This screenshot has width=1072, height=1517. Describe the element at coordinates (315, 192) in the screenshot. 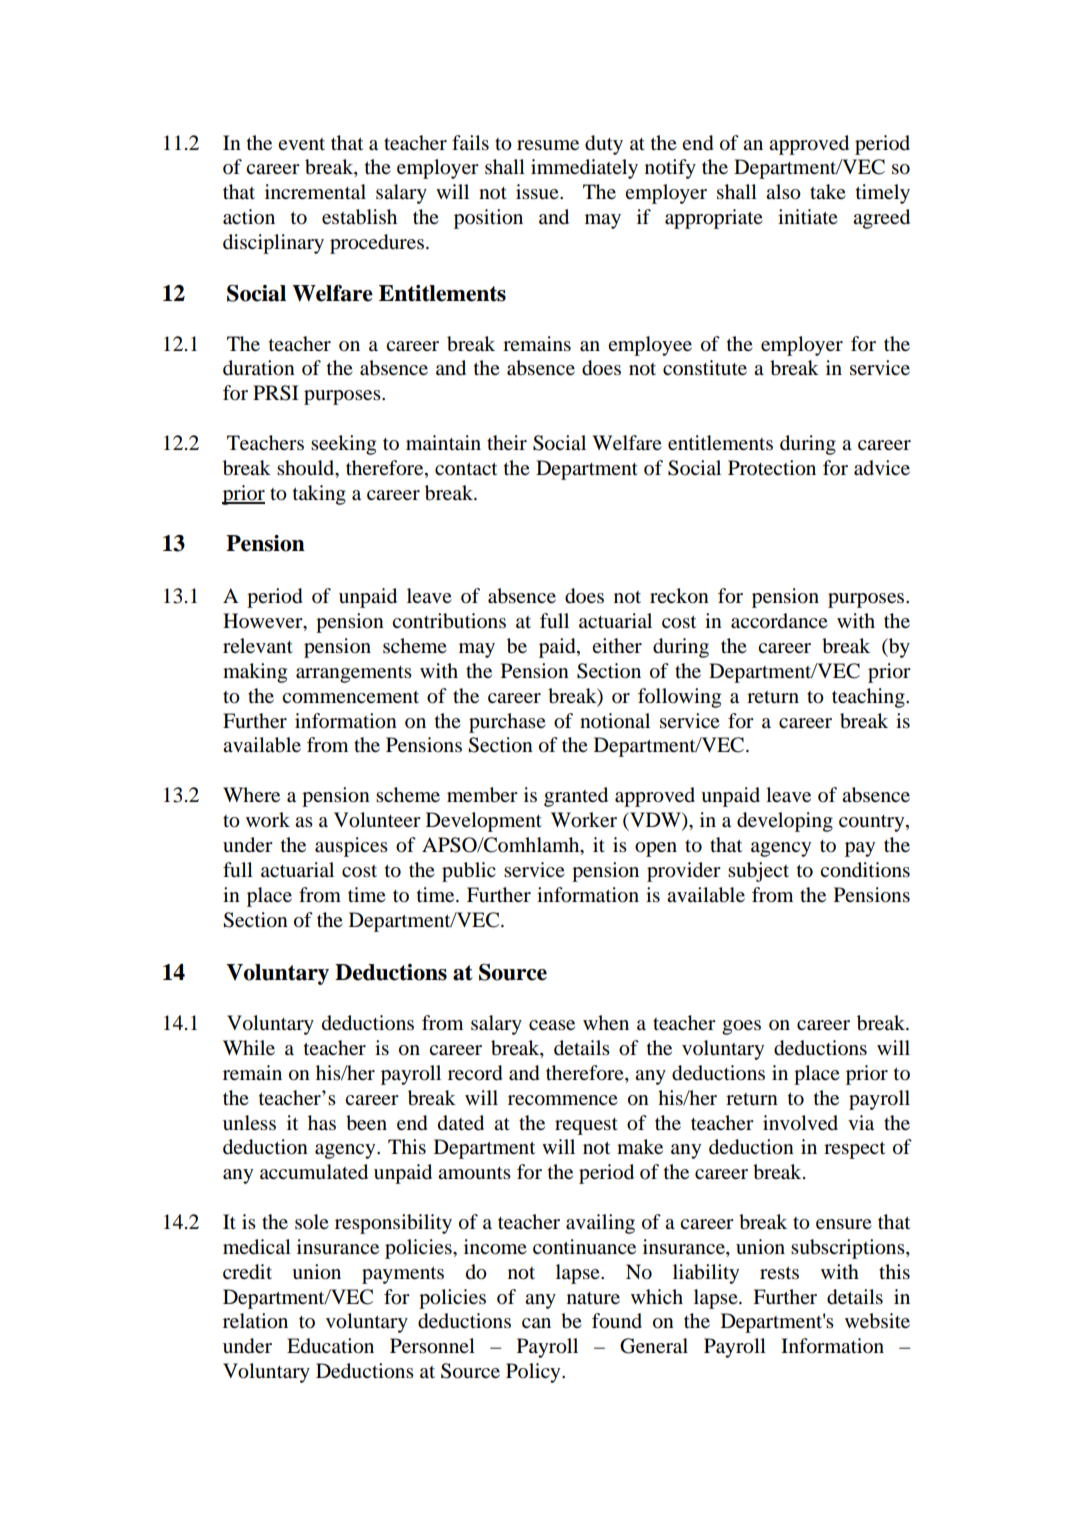

I see `incremental` at that location.
